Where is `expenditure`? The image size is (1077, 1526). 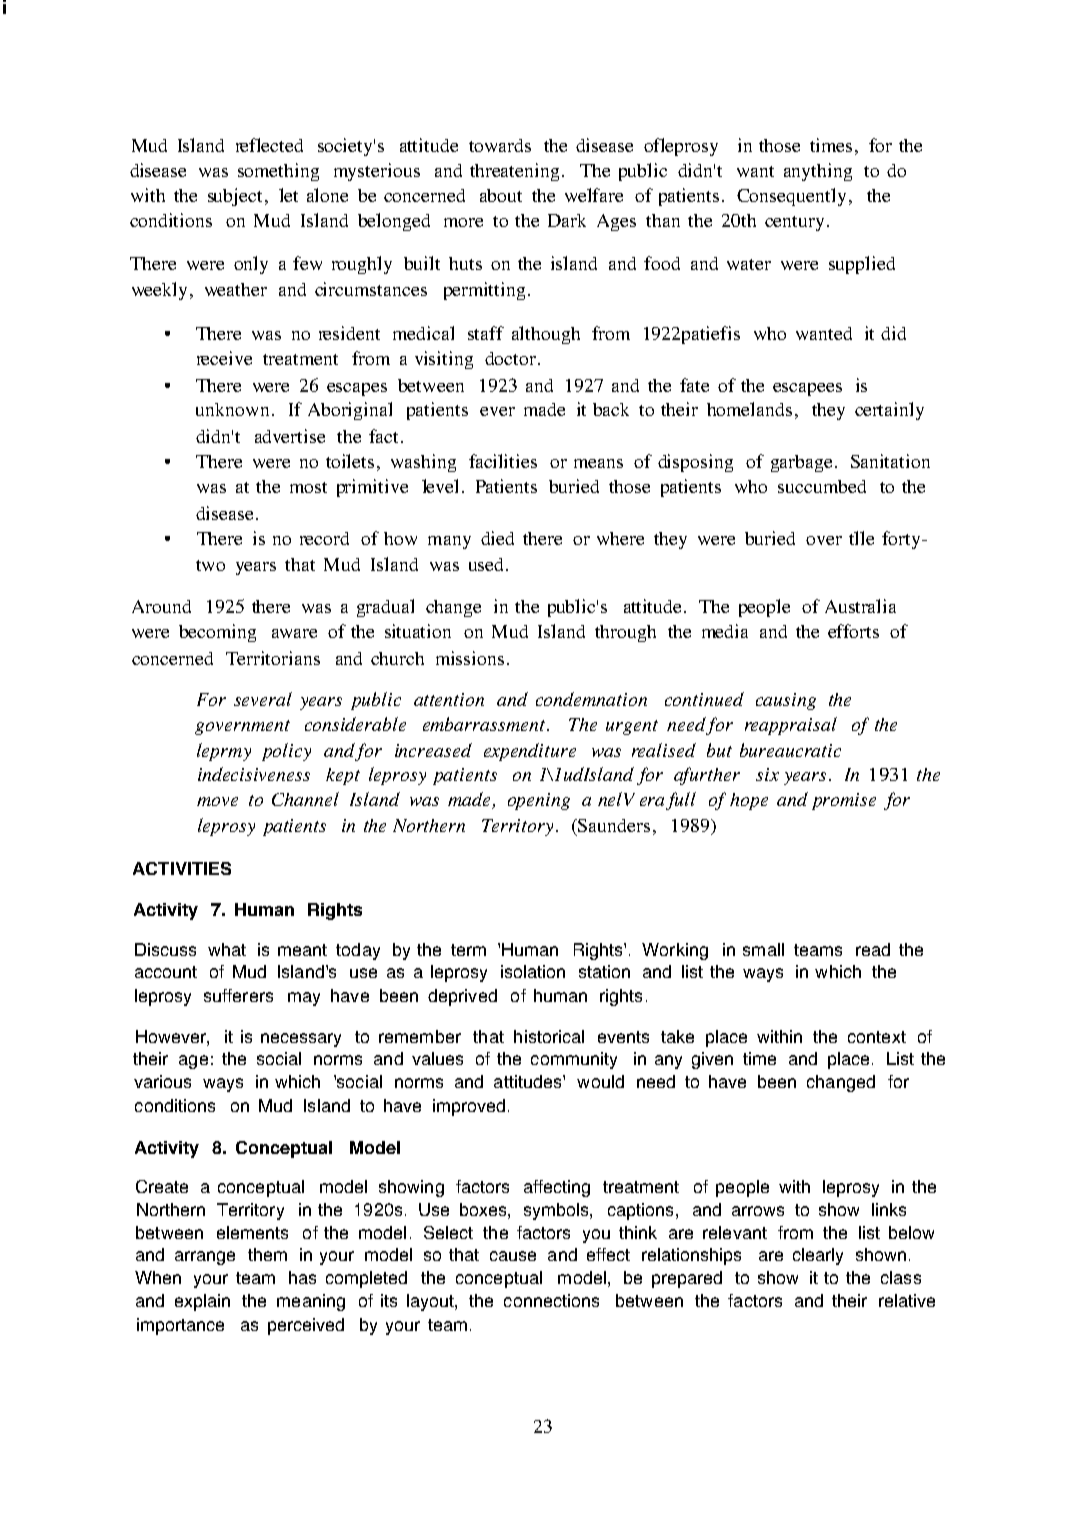 expenditure is located at coordinates (530, 752).
